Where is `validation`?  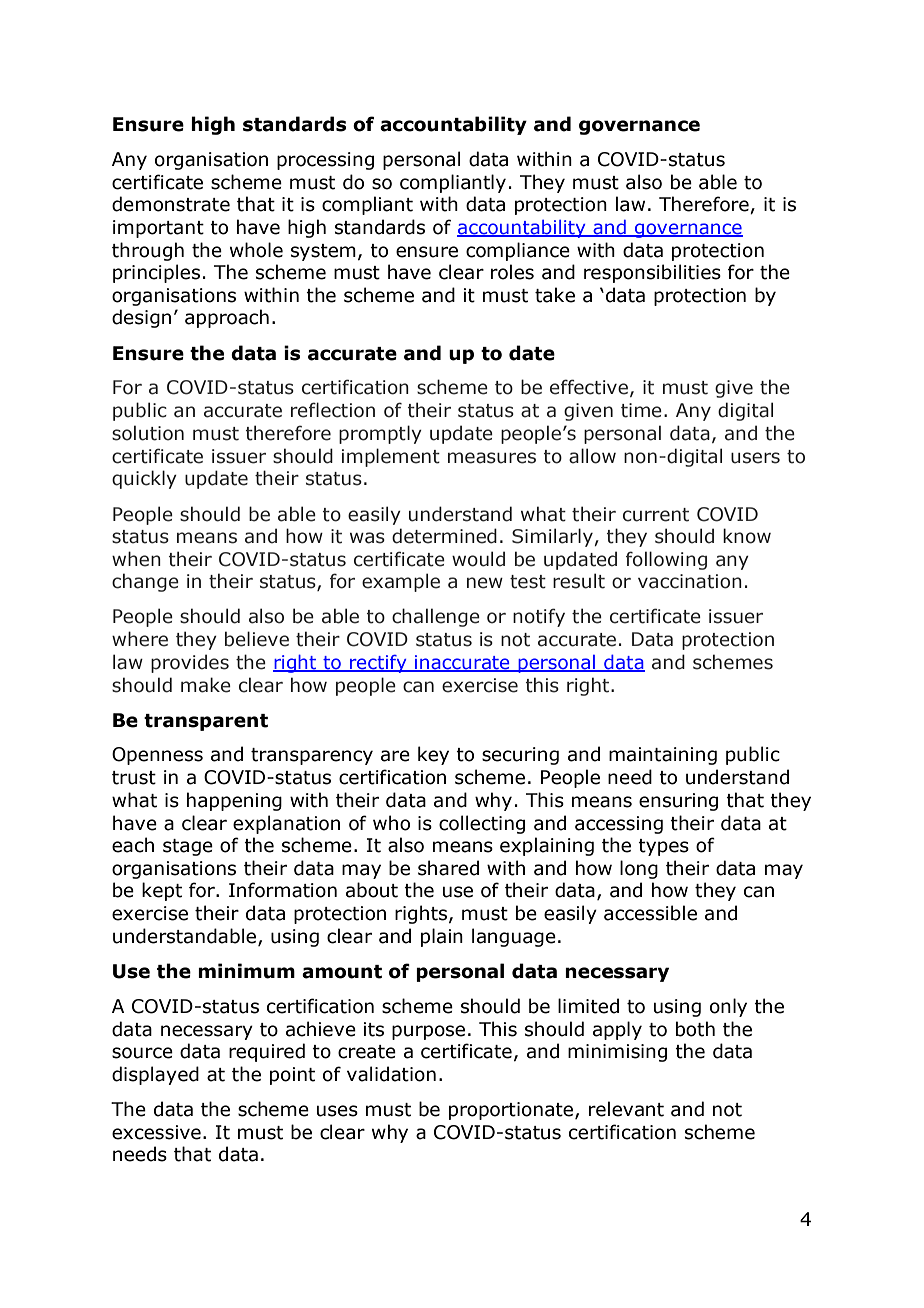 validation is located at coordinates (391, 1074).
